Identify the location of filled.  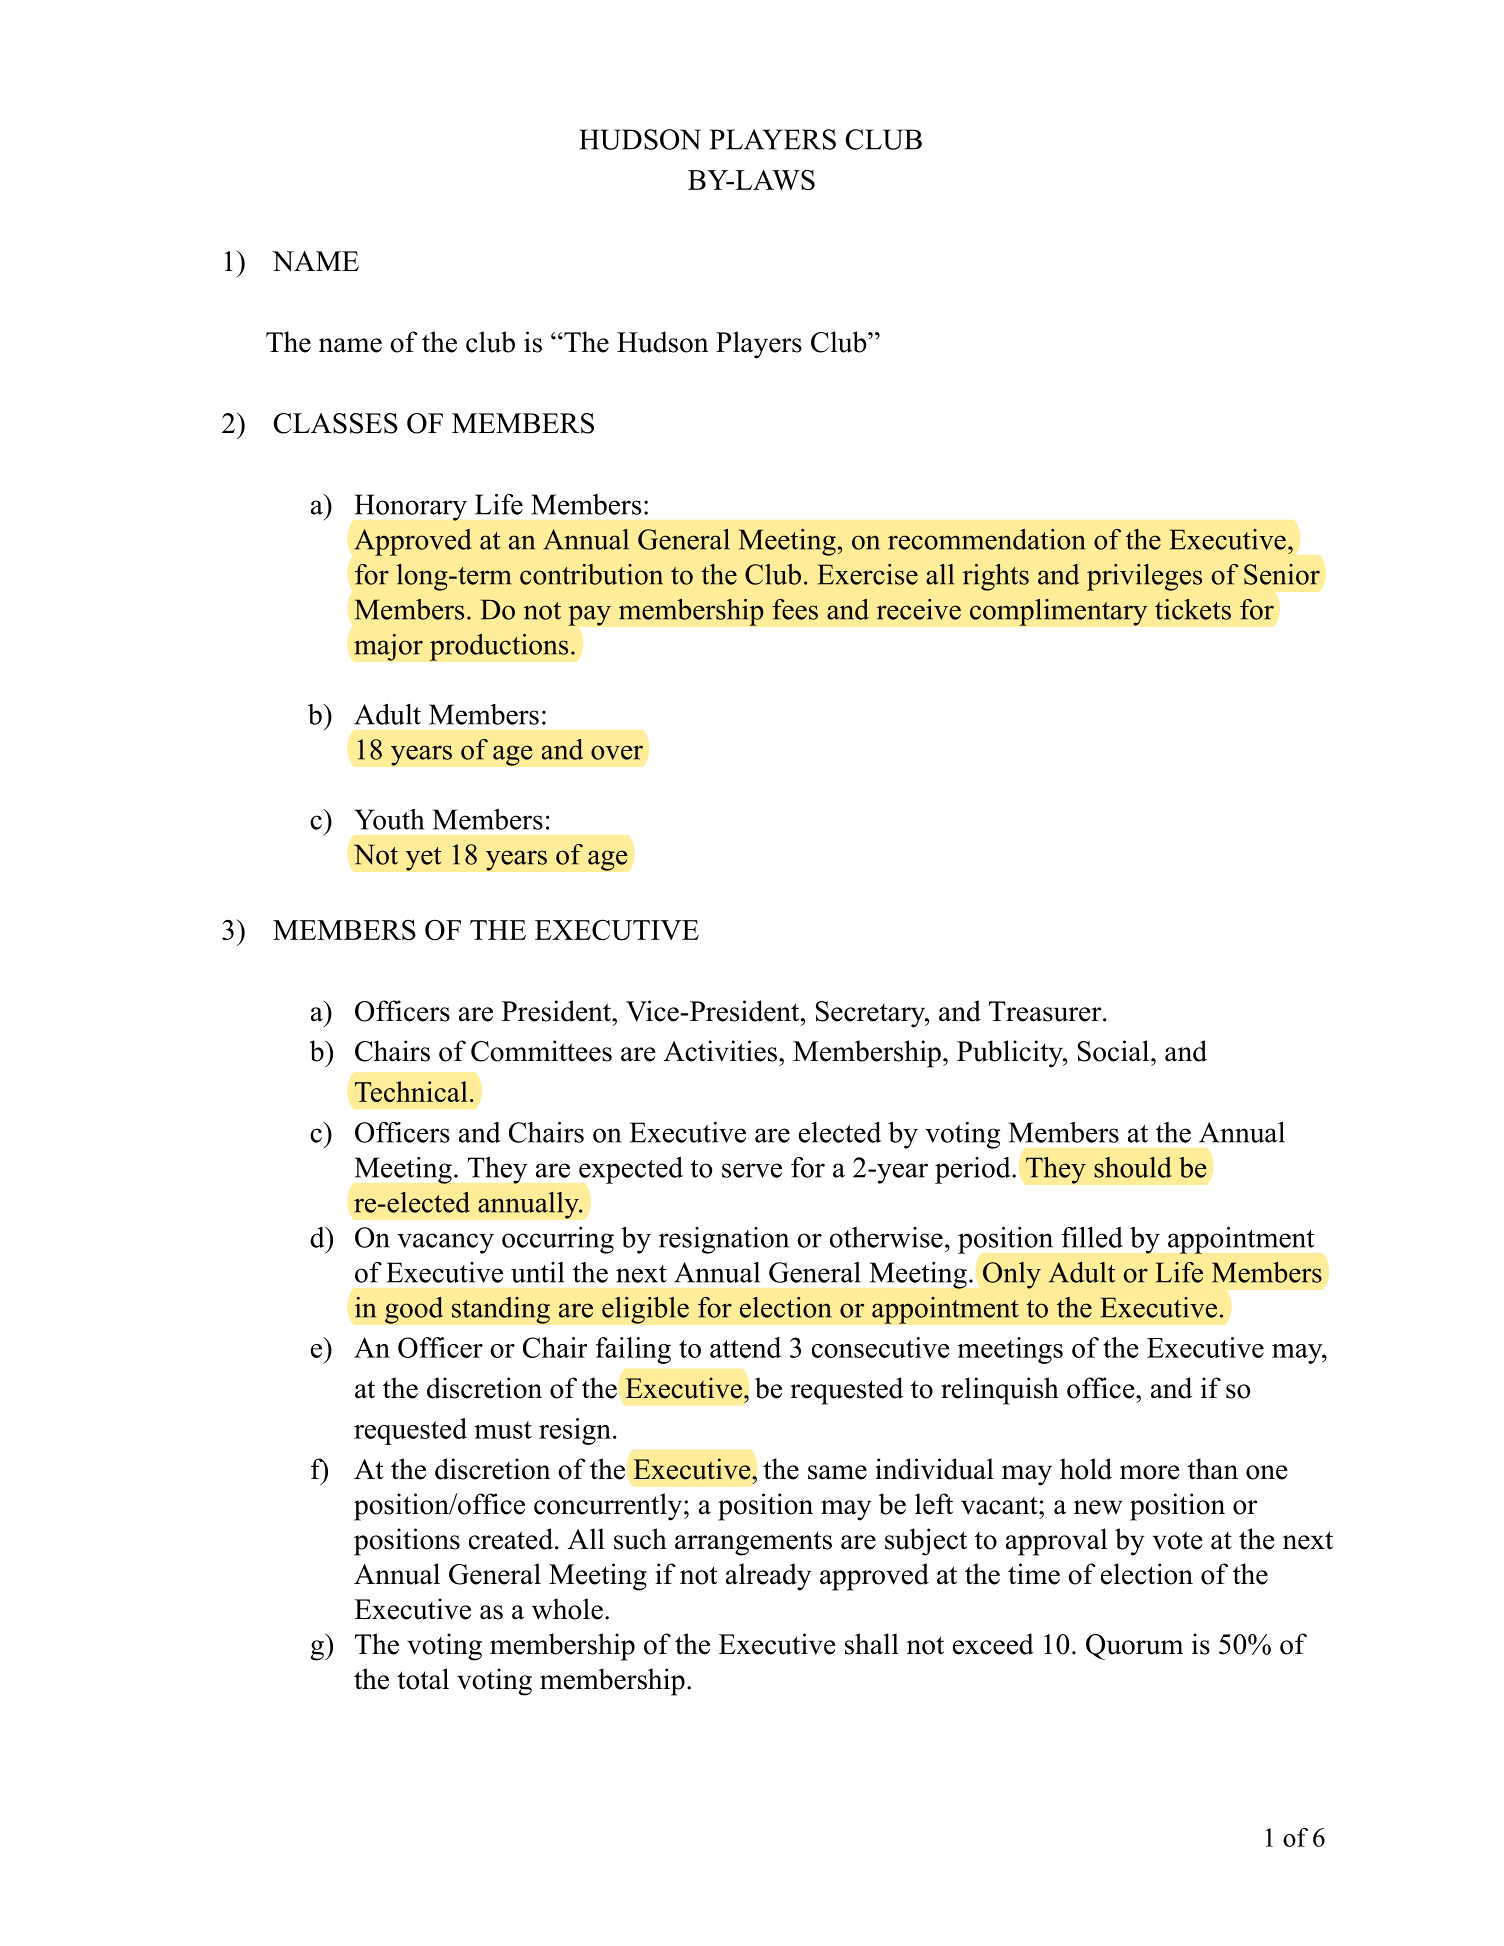
(1092, 1237).
